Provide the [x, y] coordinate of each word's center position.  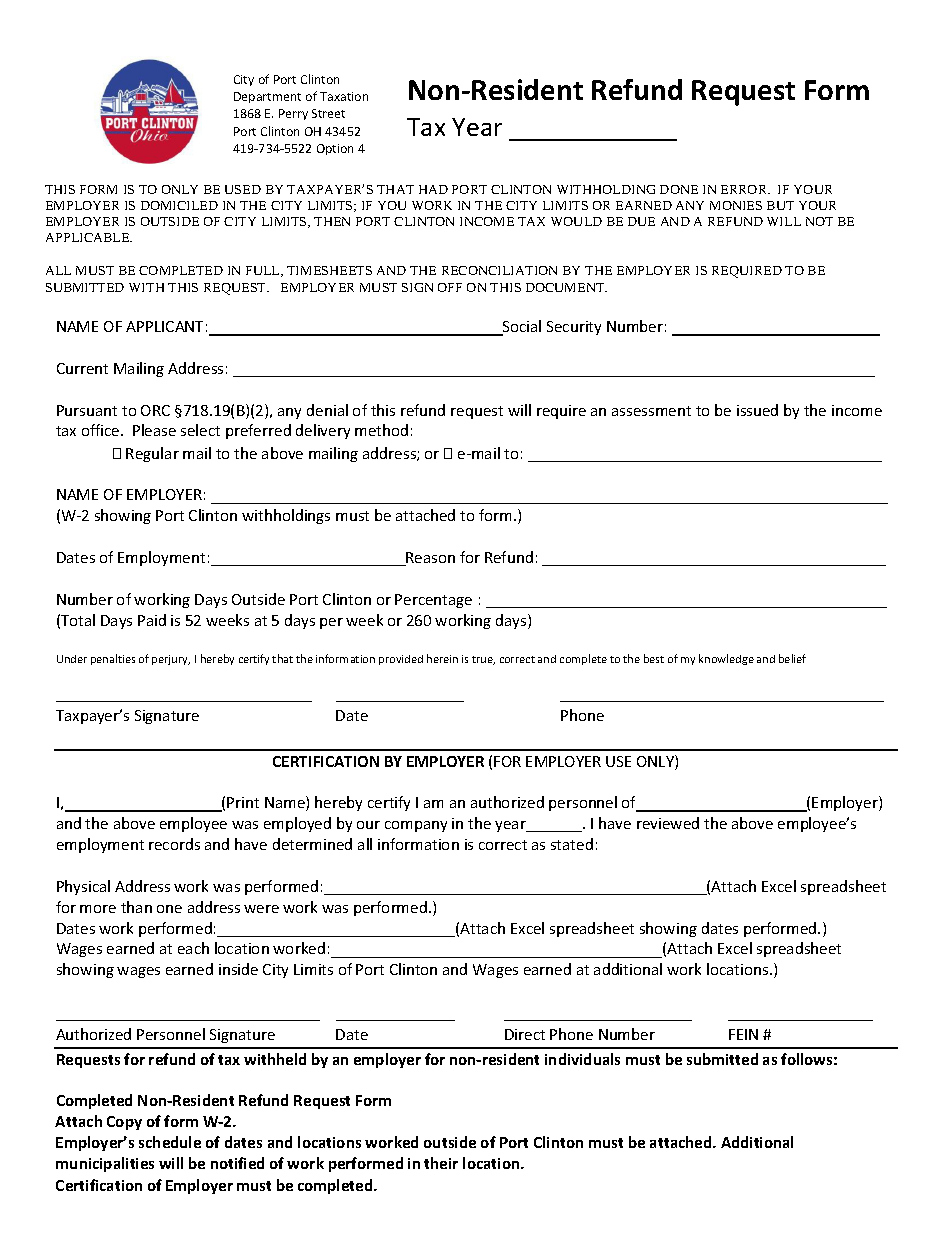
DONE [679, 189]
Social [521, 327]
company [416, 826]
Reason [430, 559]
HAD [433, 189]
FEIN [743, 1034]
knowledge [726, 659]
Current [82, 368]
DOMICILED [179, 205]
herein [442, 658]
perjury [171, 660]
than [136, 907]
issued [757, 410]
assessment [651, 411]
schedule [170, 1142]
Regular [152, 454]
